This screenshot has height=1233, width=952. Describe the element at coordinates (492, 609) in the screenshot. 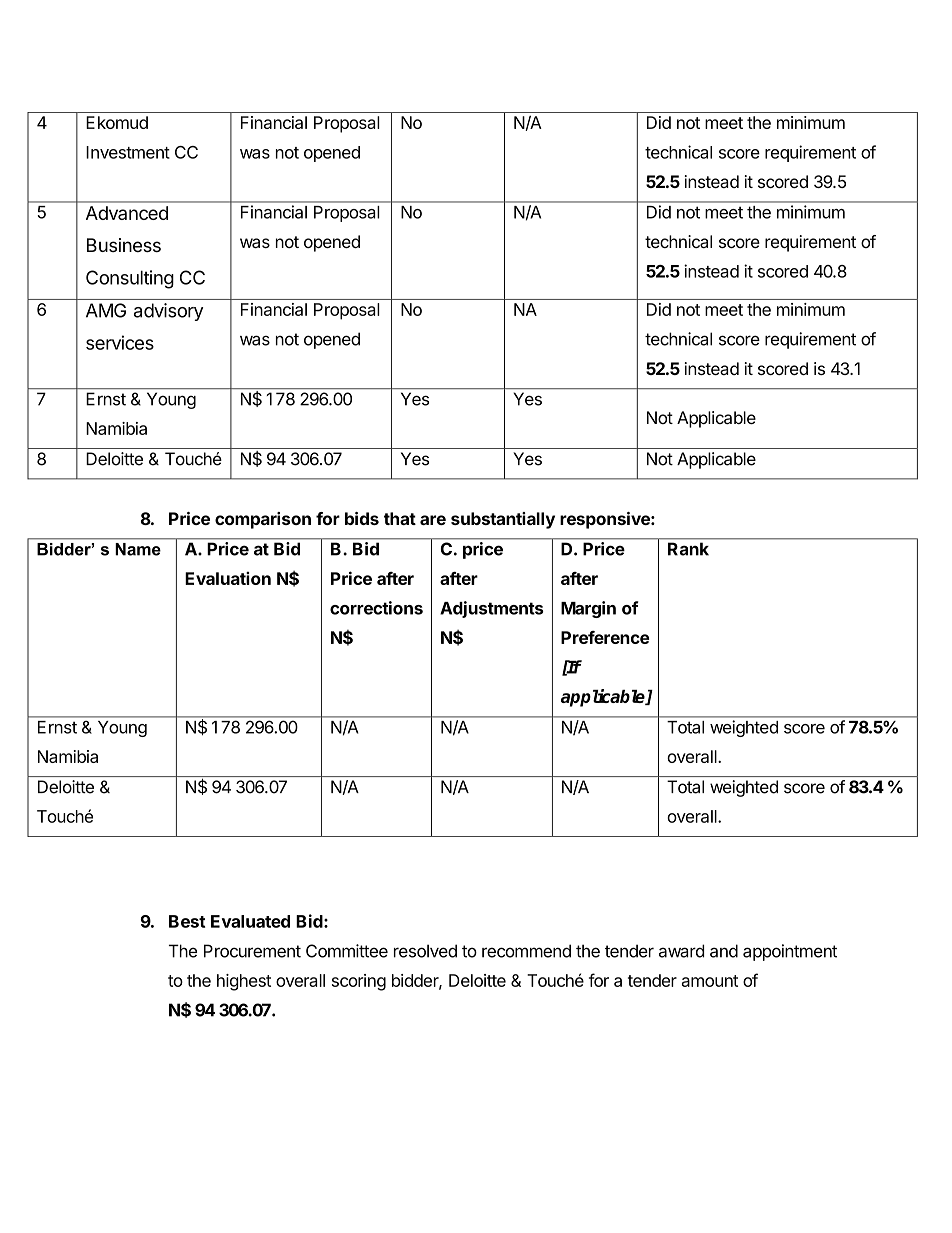

I see `Adjustments` at that location.
